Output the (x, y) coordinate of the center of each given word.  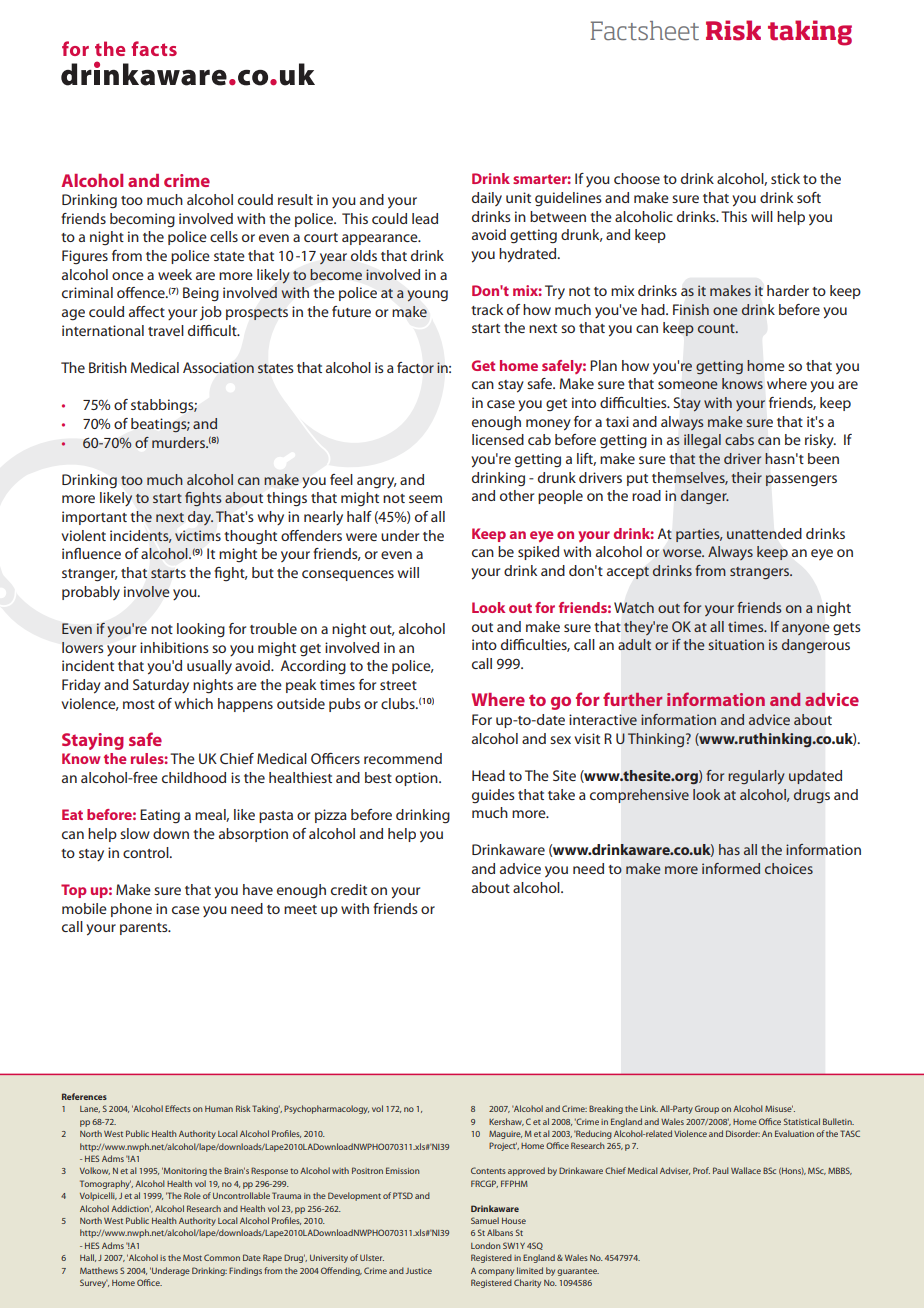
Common (222, 1257)
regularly (756, 777)
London (486, 1245)
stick (785, 178)
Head (488, 775)
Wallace (746, 1170)
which (194, 703)
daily (487, 199)
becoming (142, 220)
